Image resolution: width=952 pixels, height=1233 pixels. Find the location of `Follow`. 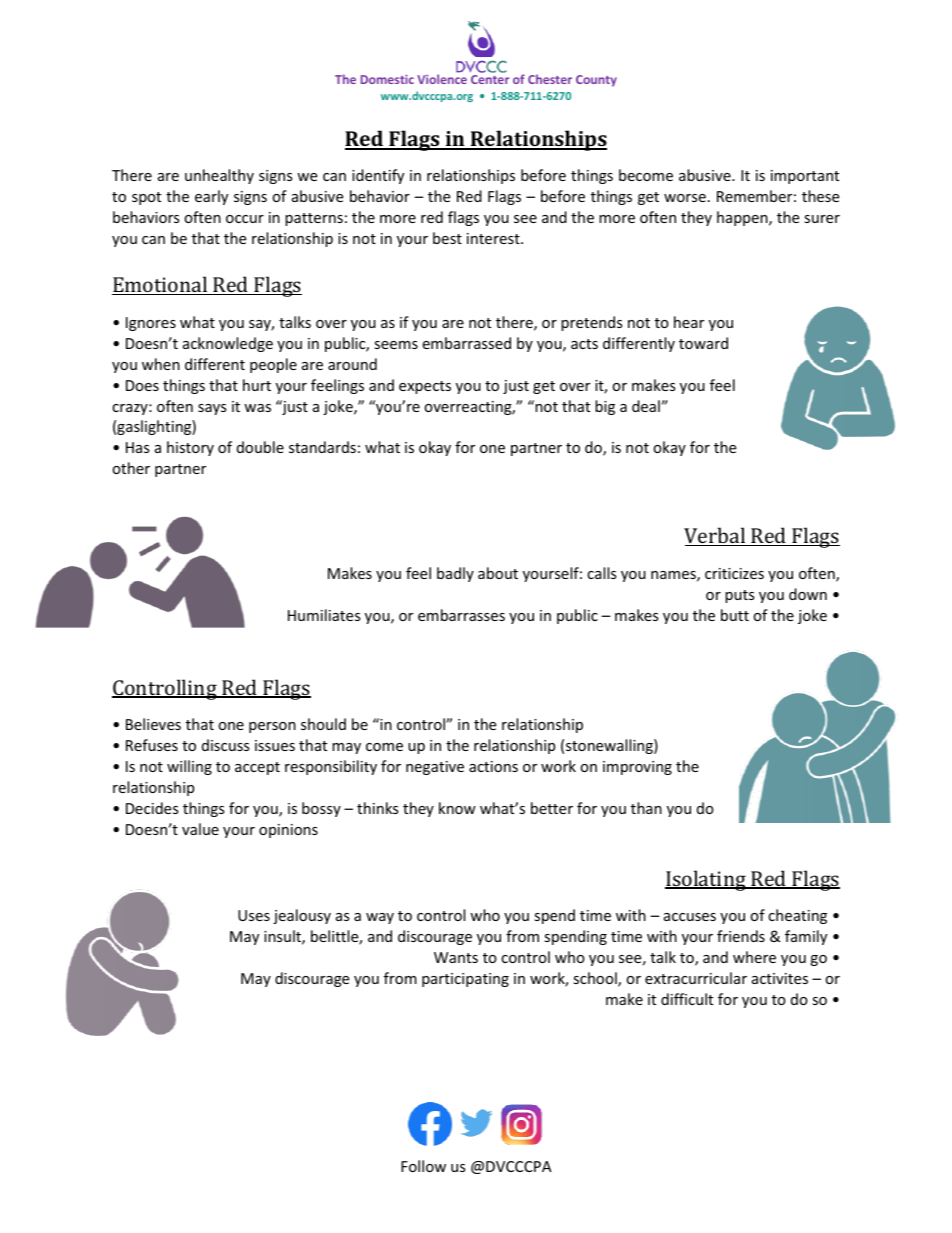

Follow is located at coordinates (423, 1166).
